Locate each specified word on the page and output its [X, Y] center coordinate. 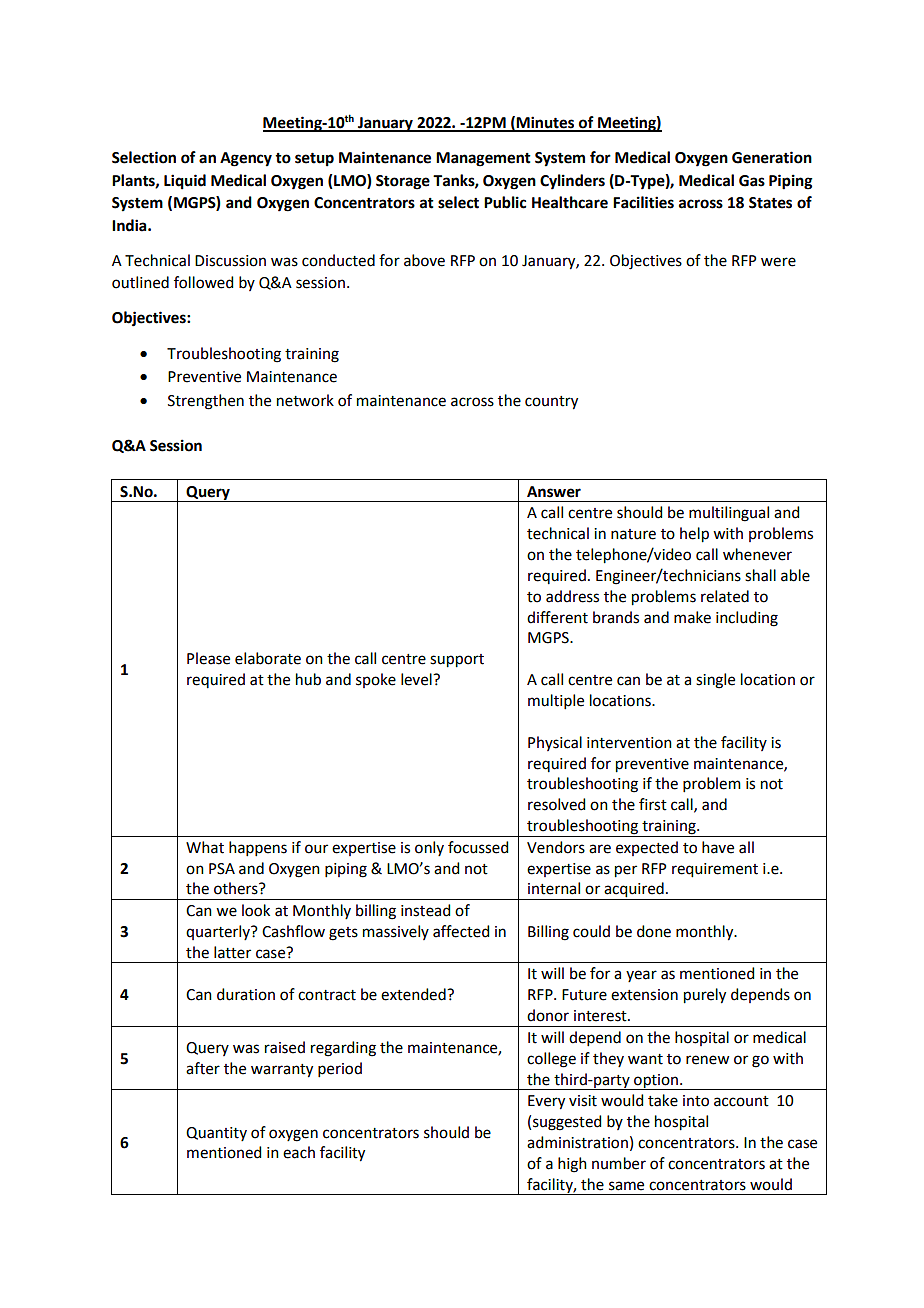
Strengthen [206, 402]
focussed [478, 847]
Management [483, 159]
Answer [554, 492]
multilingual [729, 514]
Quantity [216, 1134]
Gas [752, 181]
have [718, 847]
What [205, 847]
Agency [246, 159]
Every [546, 1102]
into [696, 1101]
